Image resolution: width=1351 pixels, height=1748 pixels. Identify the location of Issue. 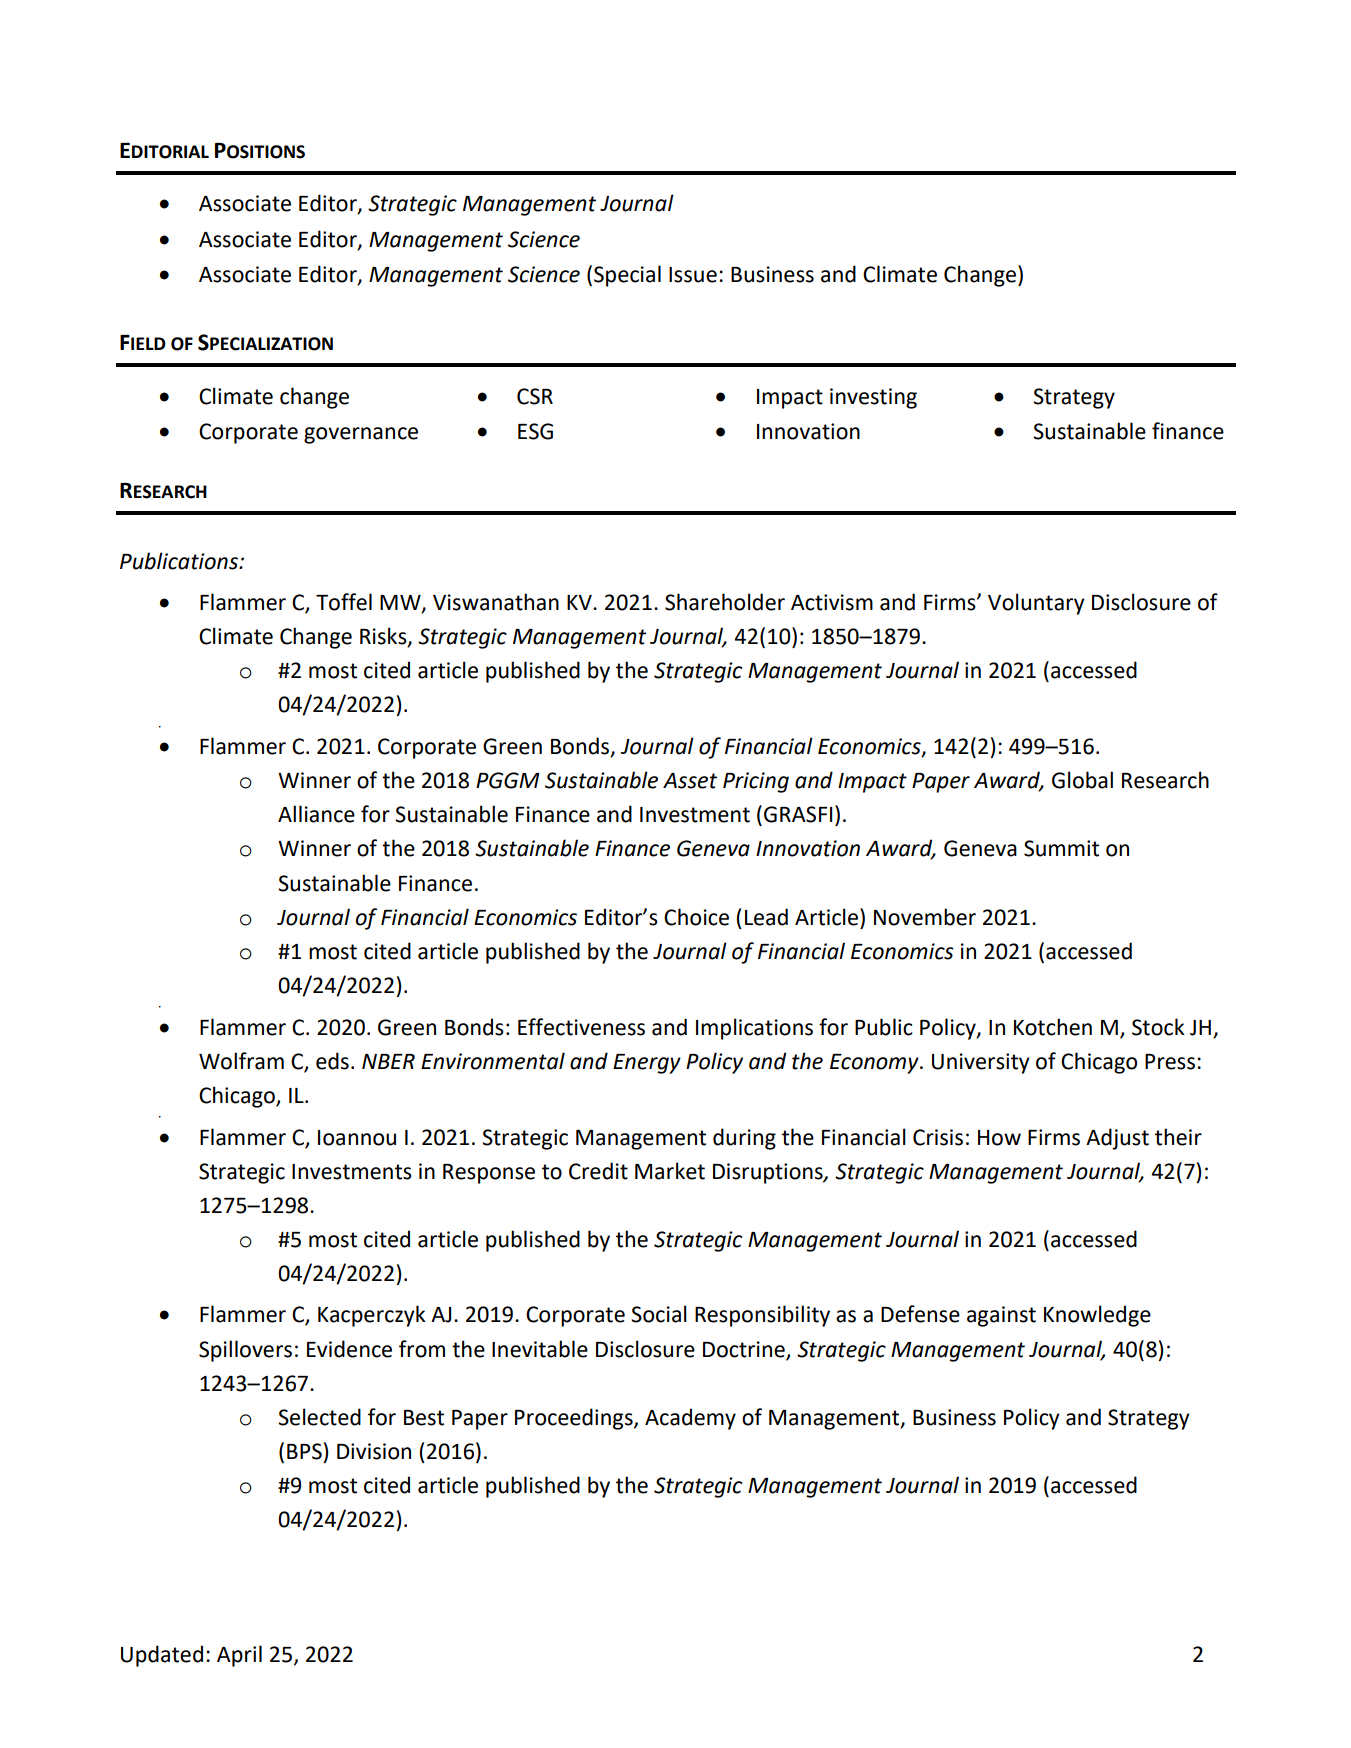
(693, 275).
